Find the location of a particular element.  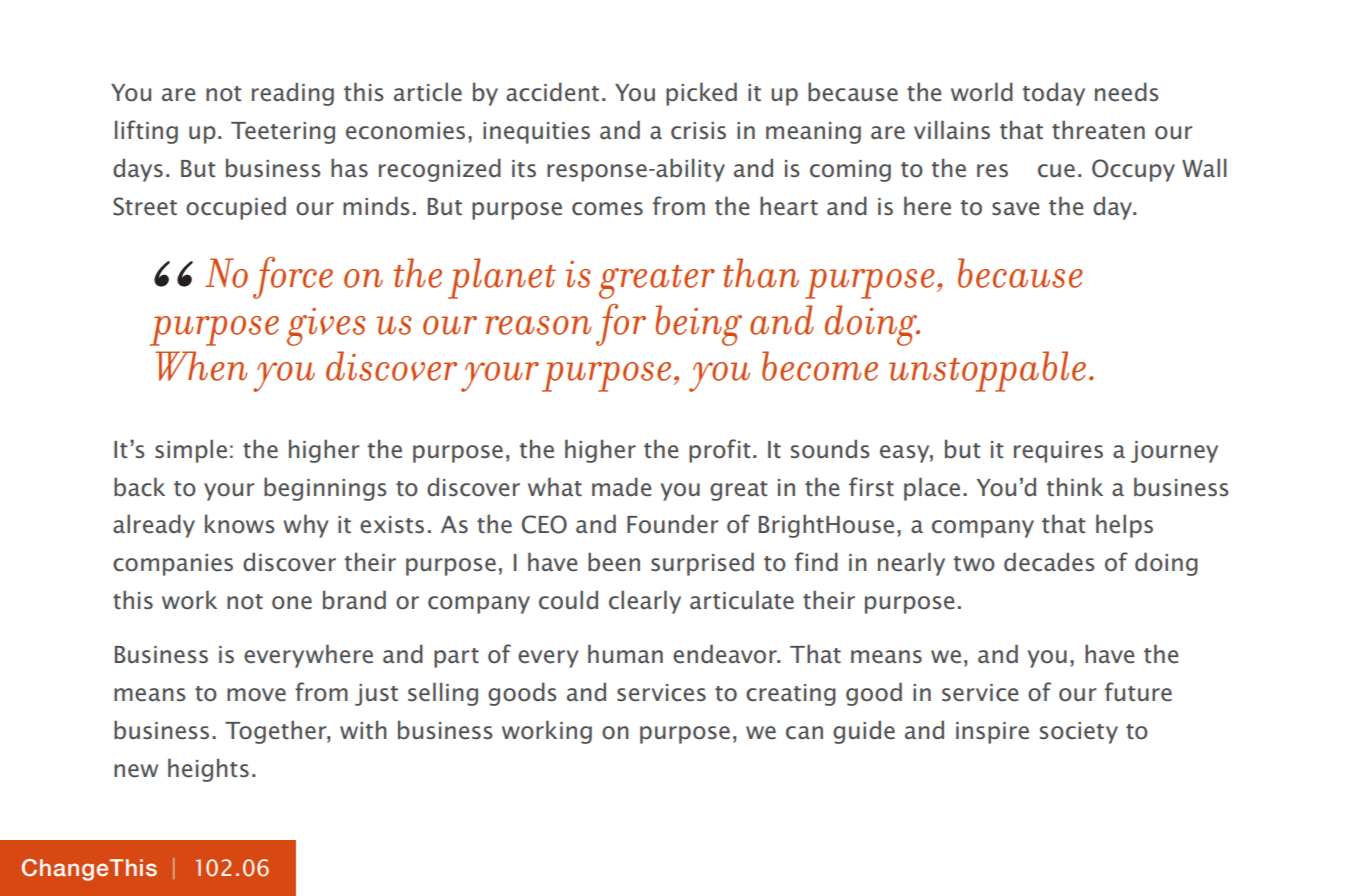

crisis is located at coordinates (698, 131).
